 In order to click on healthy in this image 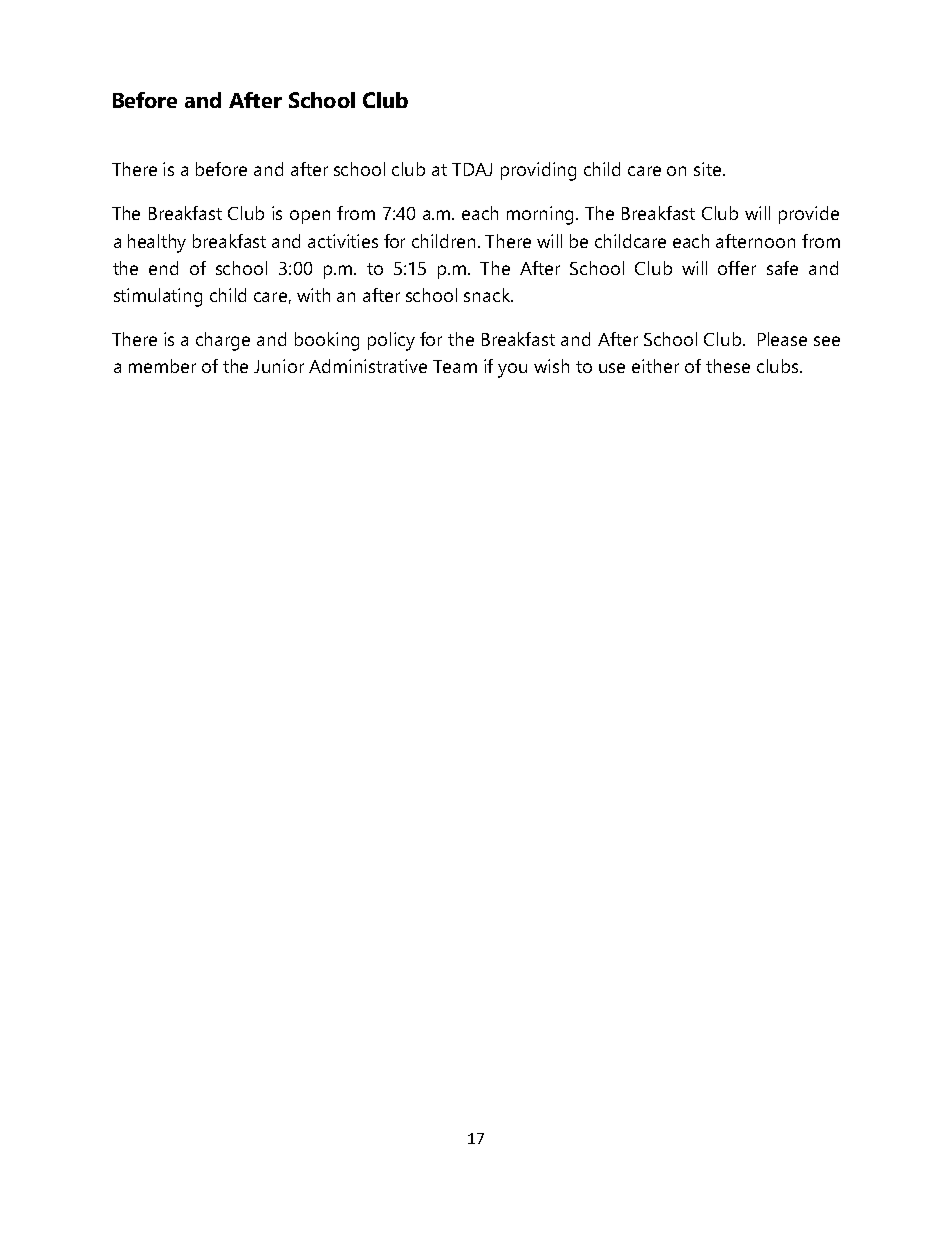, I will do `click(157, 243)`.
